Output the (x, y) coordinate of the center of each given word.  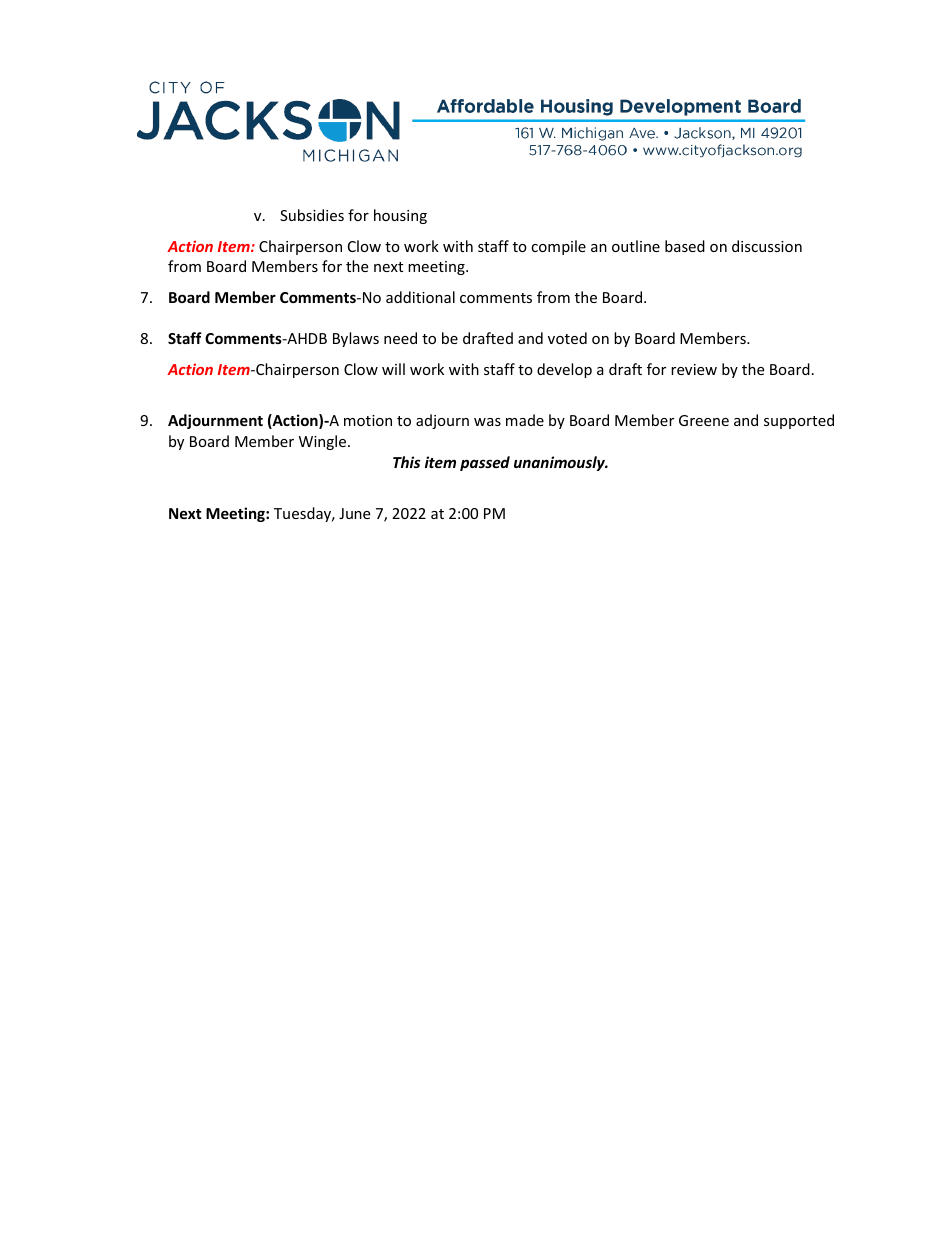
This (406, 462)
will (393, 369)
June (354, 513)
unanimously (560, 463)
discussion (767, 246)
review (694, 369)
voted (567, 338)
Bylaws (356, 339)
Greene (704, 420)
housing (400, 216)
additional (420, 297)
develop (564, 370)
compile (558, 247)
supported (799, 421)
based (685, 246)
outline (636, 246)
